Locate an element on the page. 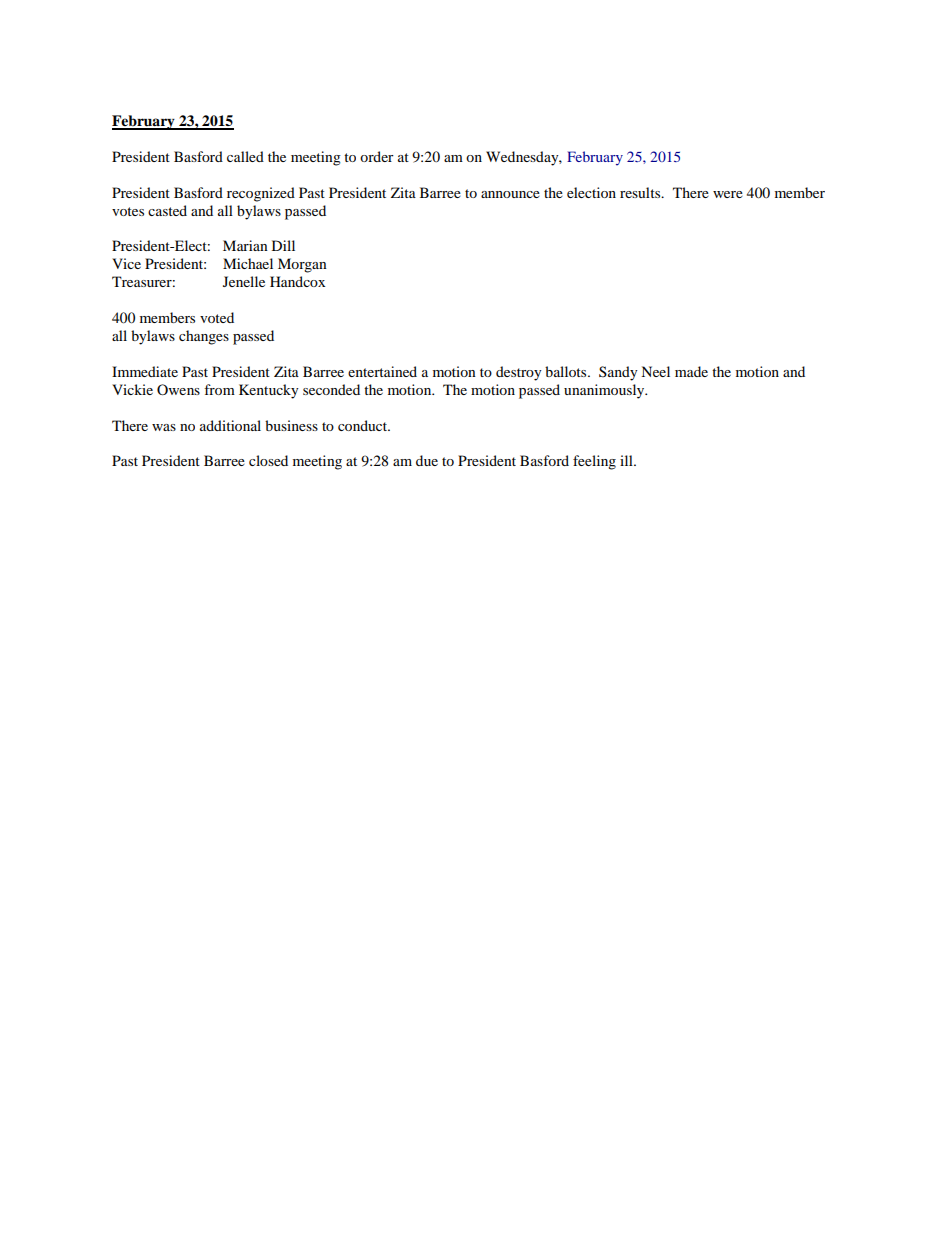  order is located at coordinates (377, 156).
